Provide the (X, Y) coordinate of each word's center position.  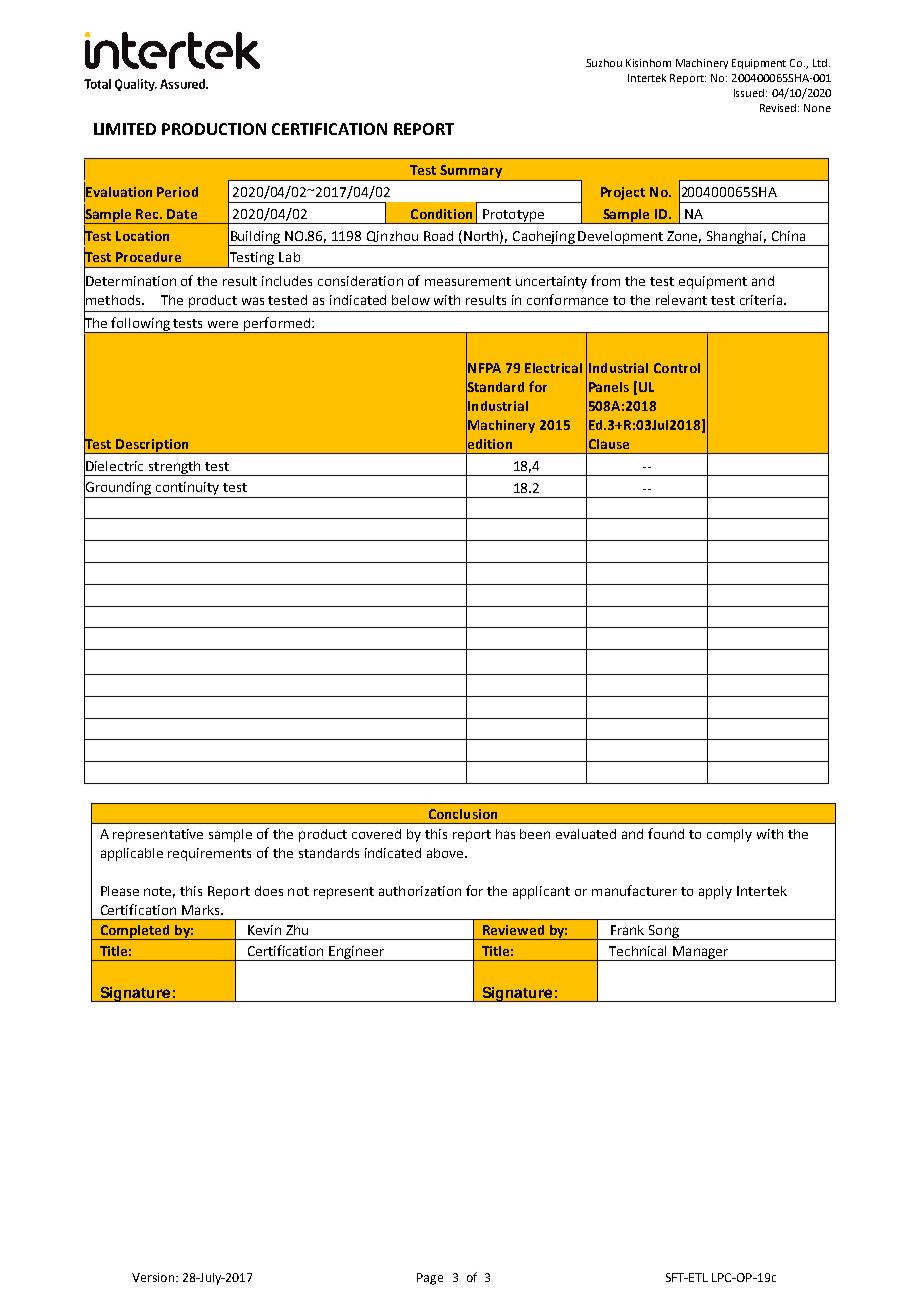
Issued (750, 93)
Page (430, 1279)
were (223, 324)
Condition (441, 214)
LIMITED (125, 129)
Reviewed (513, 930)
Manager (701, 953)
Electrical (553, 368)
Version (153, 1277)
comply (729, 835)
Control (677, 368)
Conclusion (463, 814)
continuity (188, 490)
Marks (202, 910)
